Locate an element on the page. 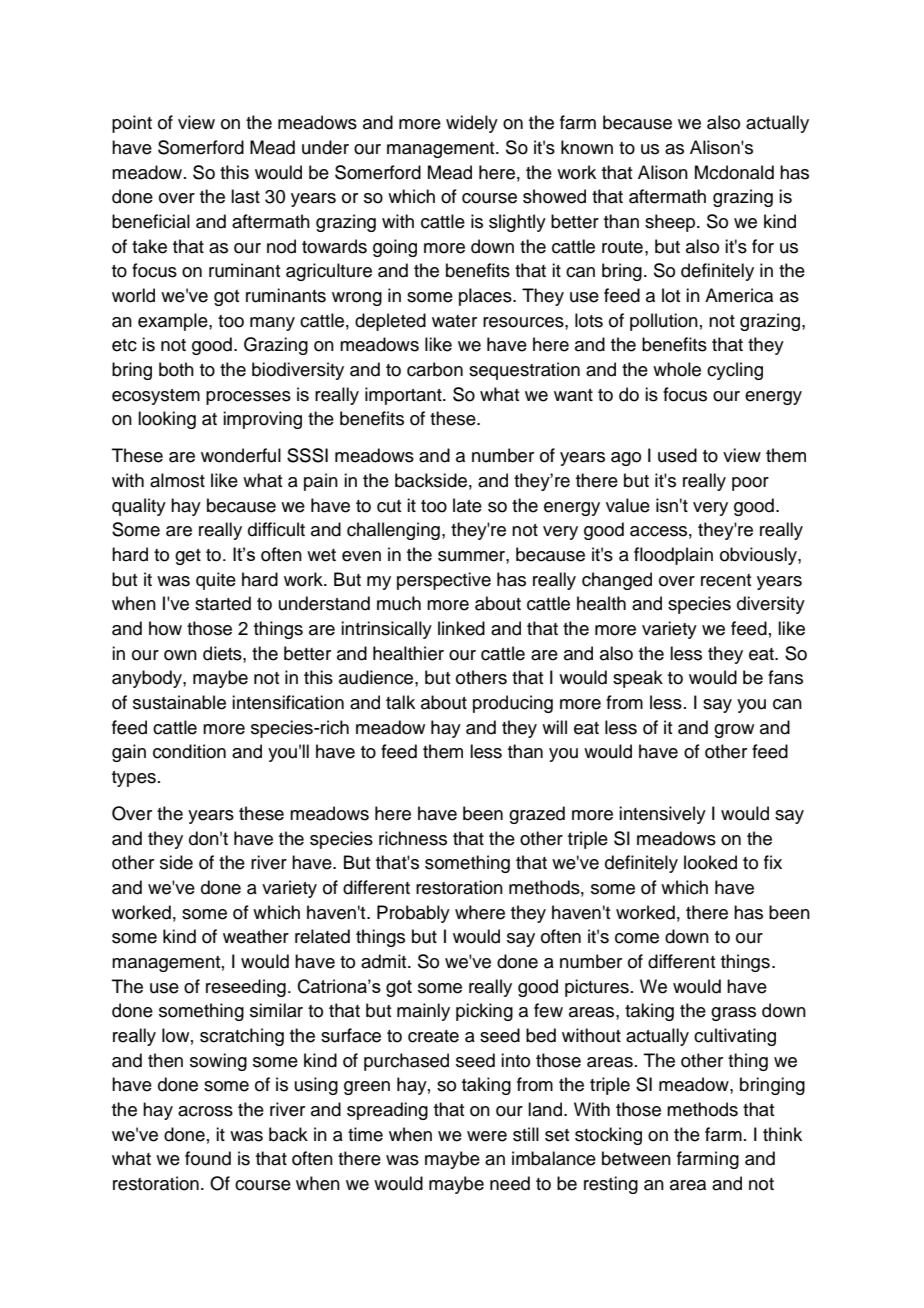 The width and height of the page is (924, 1308). intensively is located at coordinates (662, 815).
